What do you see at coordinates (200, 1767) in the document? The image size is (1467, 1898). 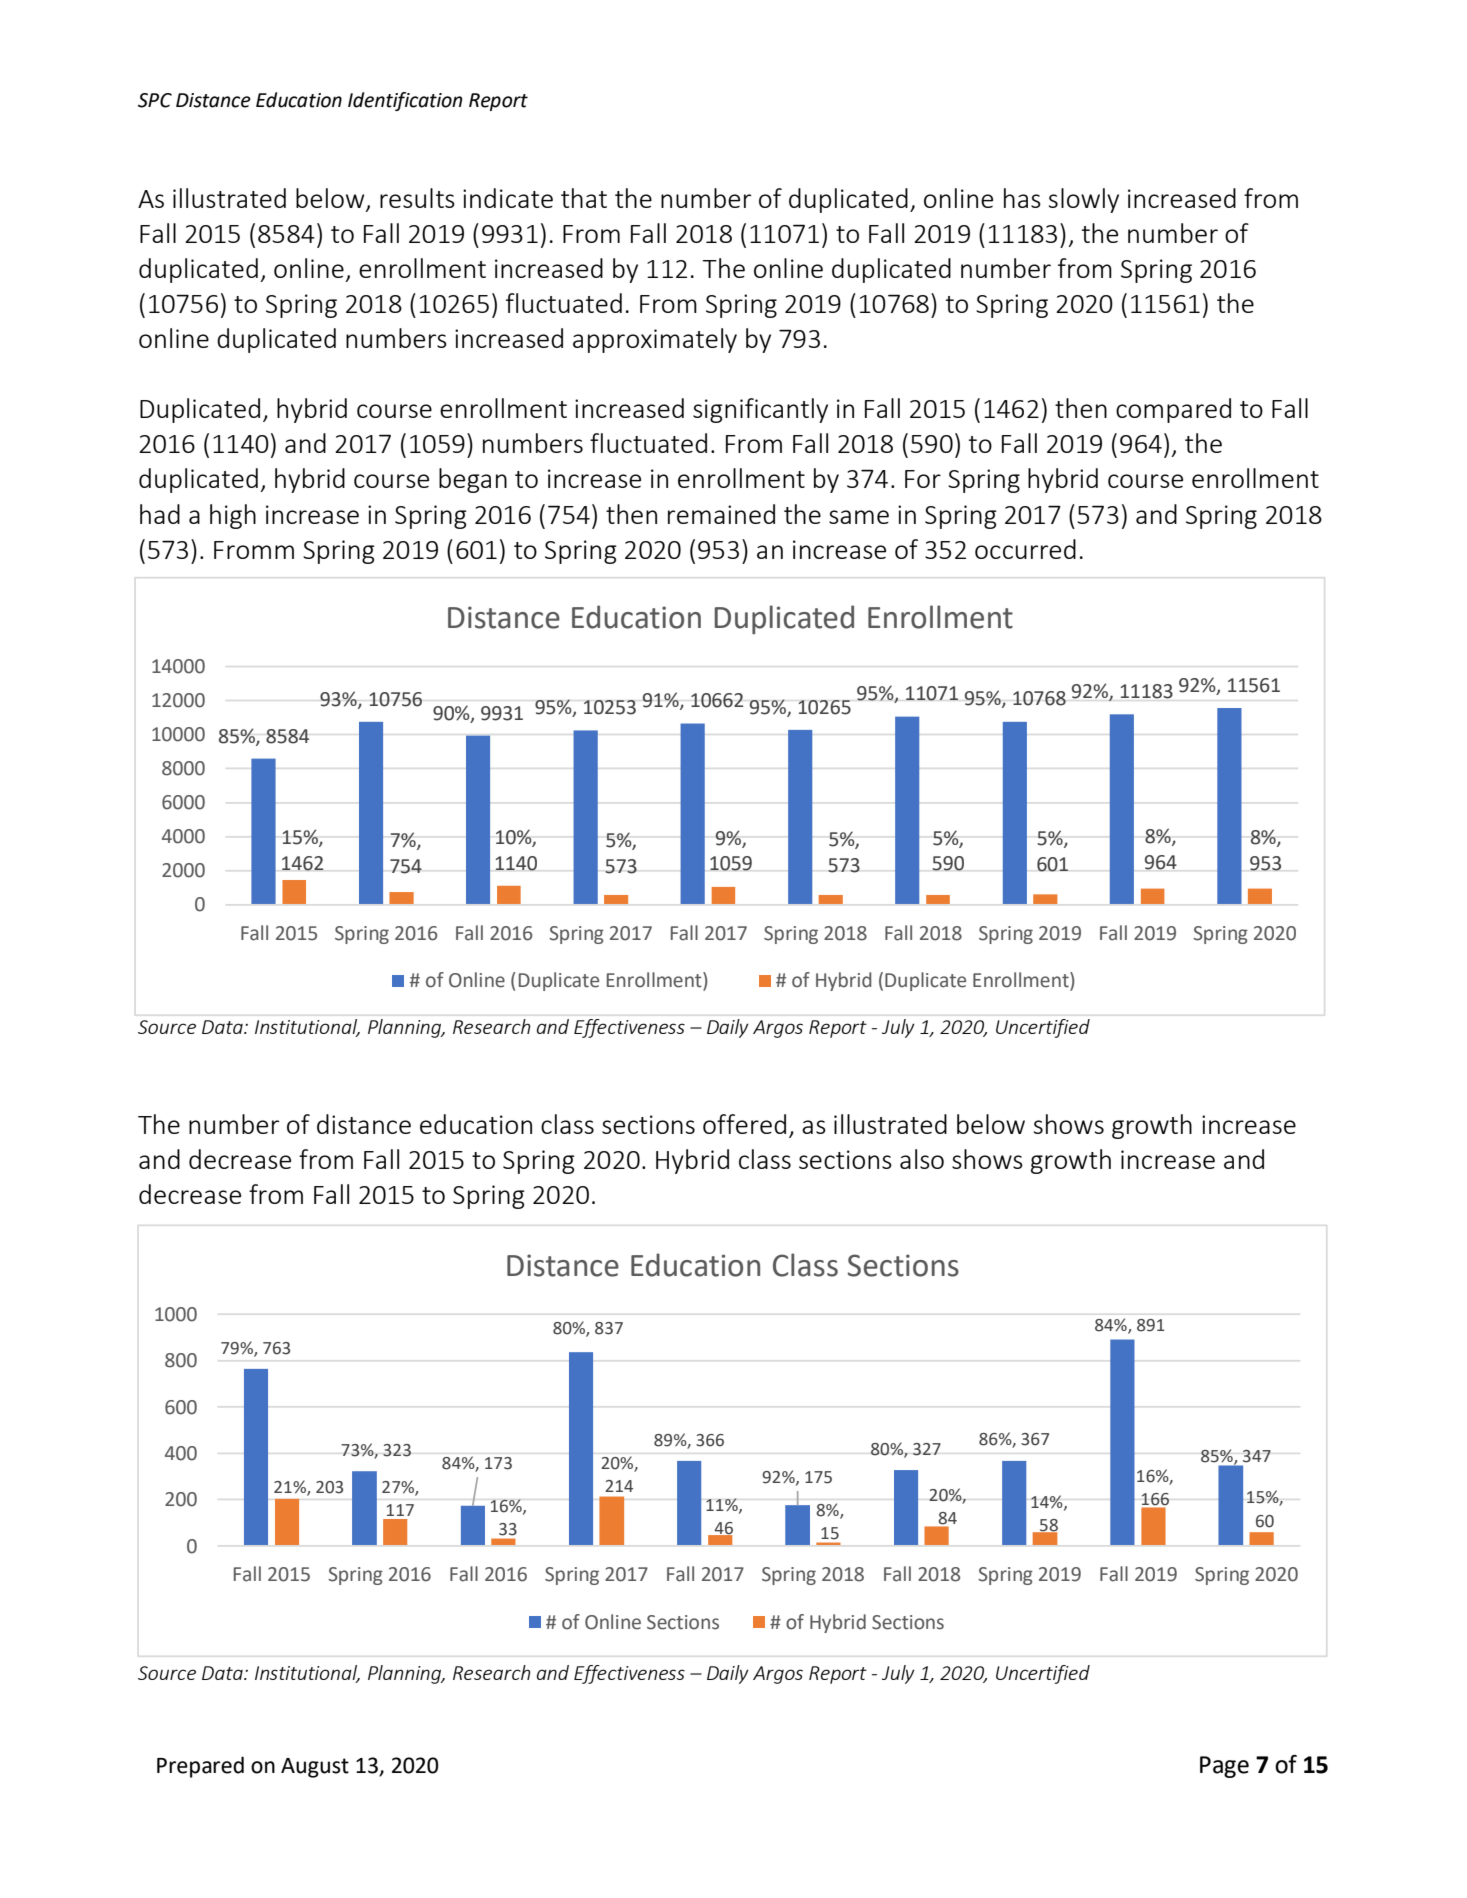 I see `Prepared` at bounding box center [200, 1767].
